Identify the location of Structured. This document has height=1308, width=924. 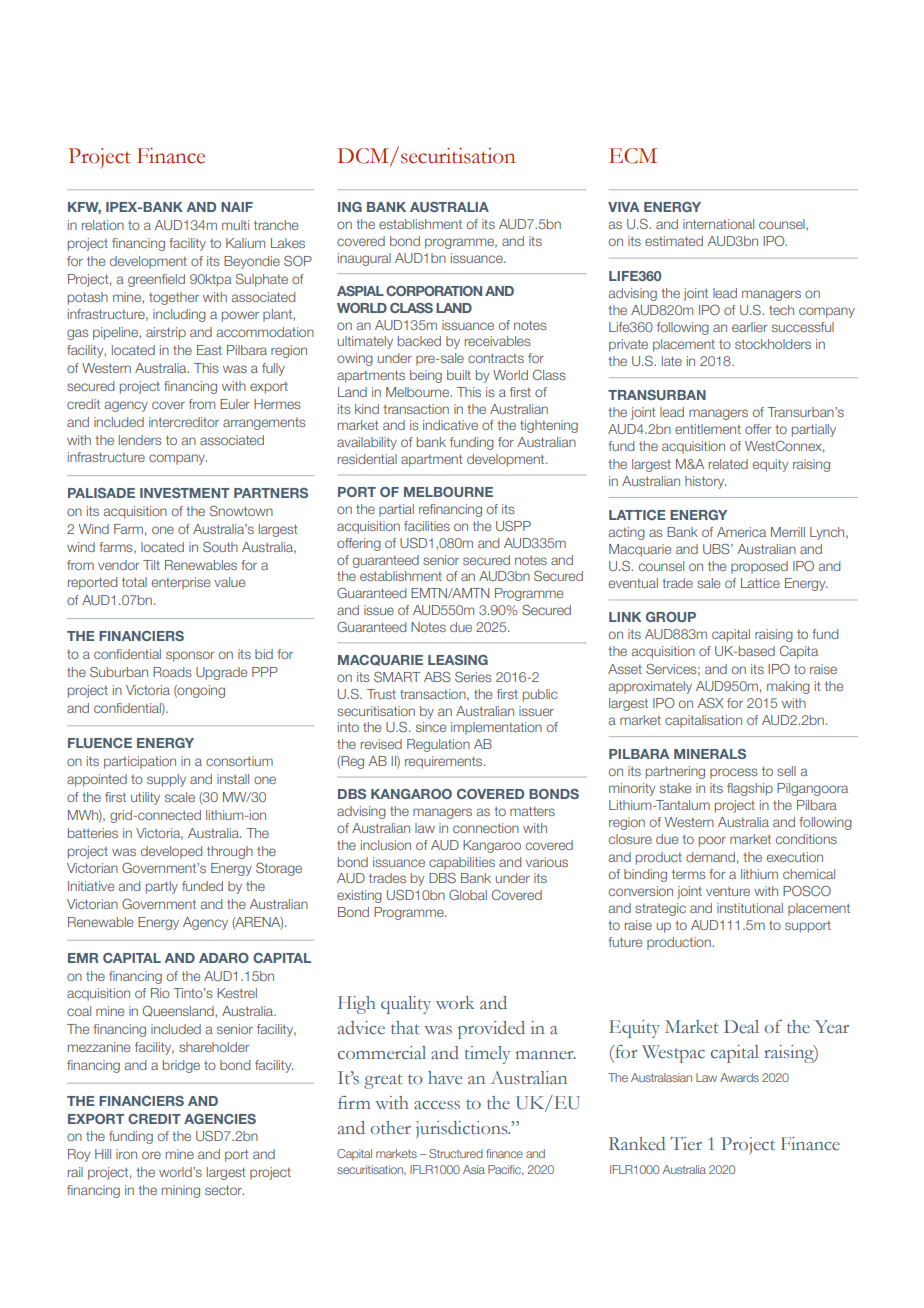
(456, 1153).
